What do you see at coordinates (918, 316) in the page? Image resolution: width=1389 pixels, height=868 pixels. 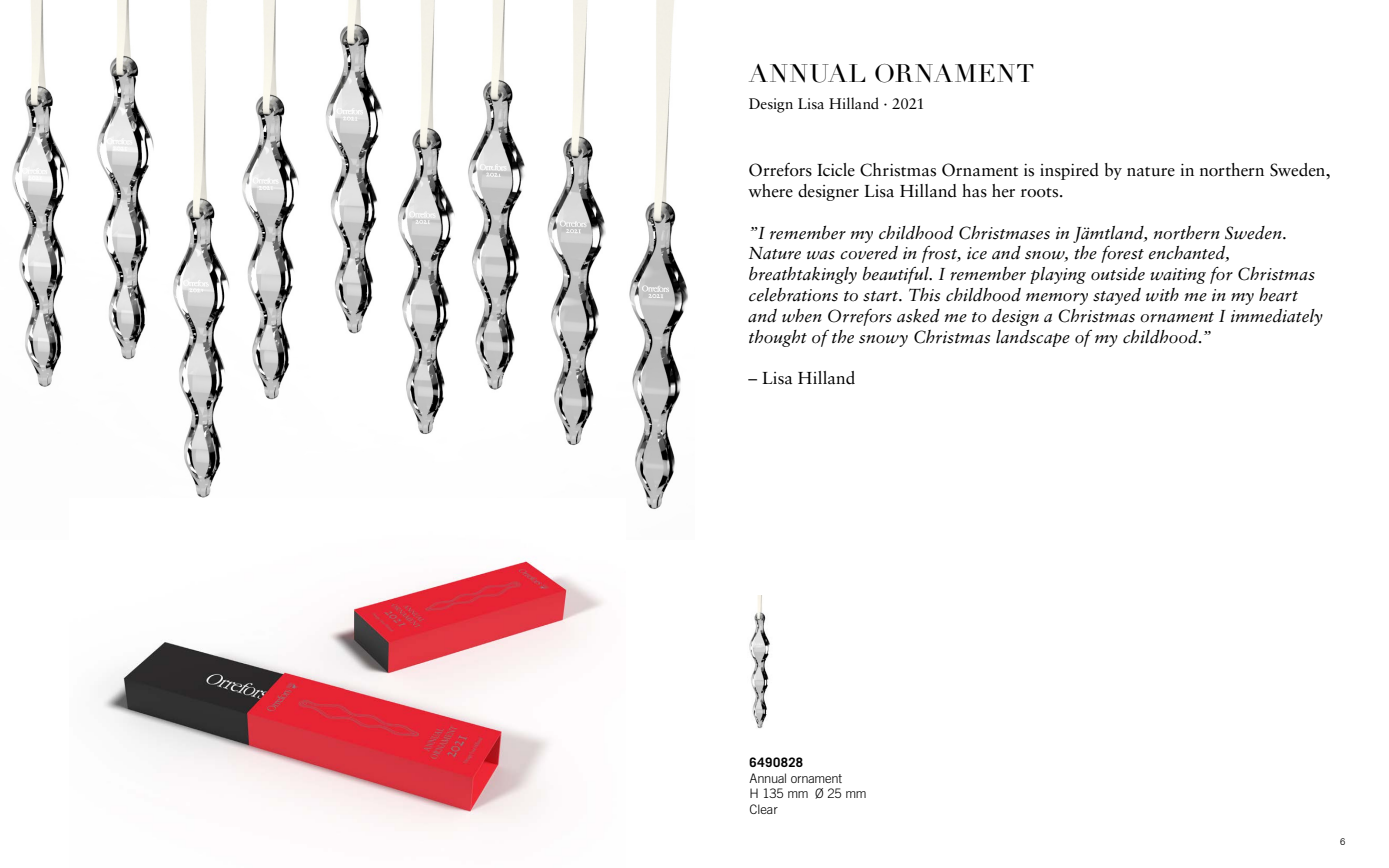 I see `asked` at bounding box center [918, 316].
